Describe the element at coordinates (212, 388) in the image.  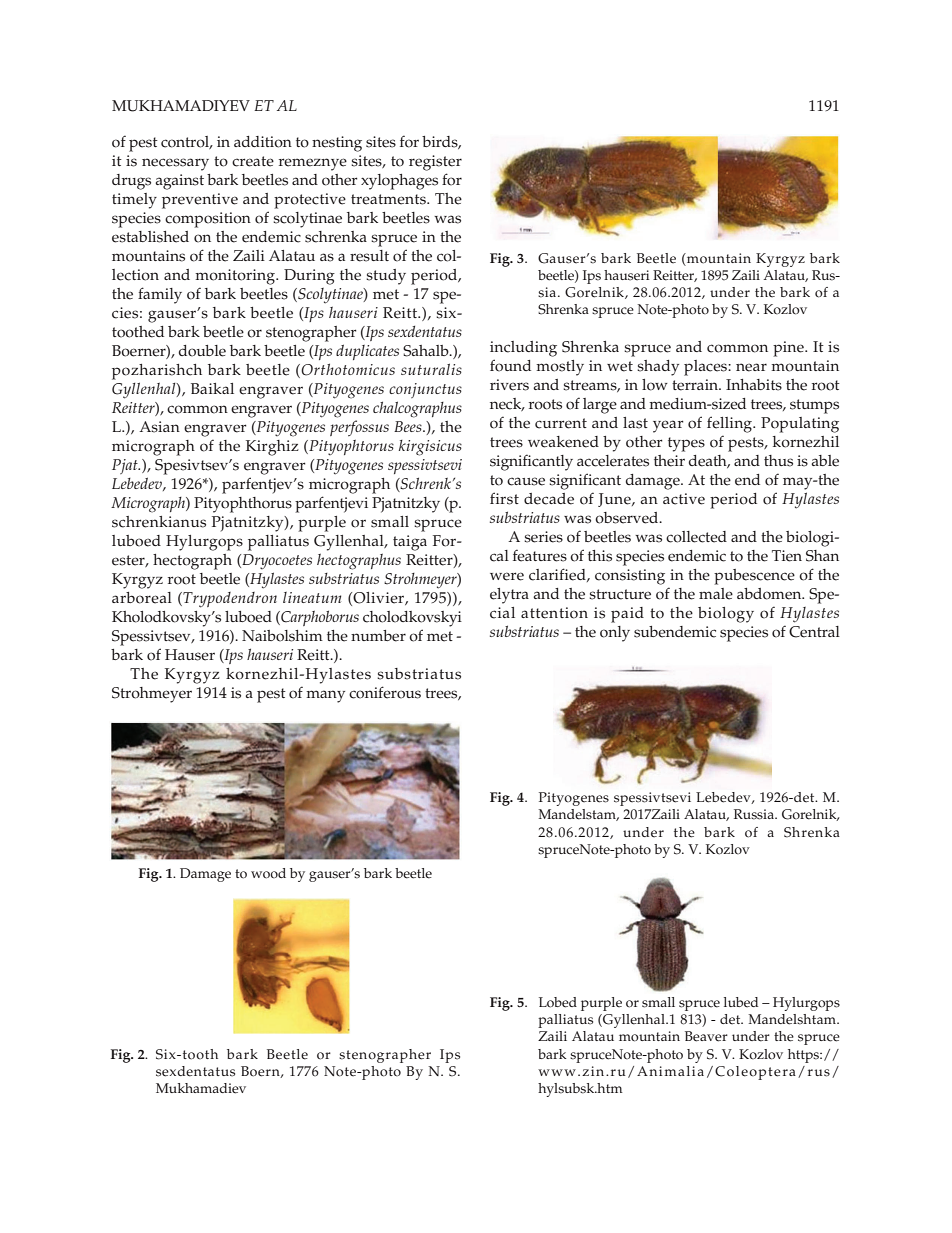
I see `Baikal` at that location.
